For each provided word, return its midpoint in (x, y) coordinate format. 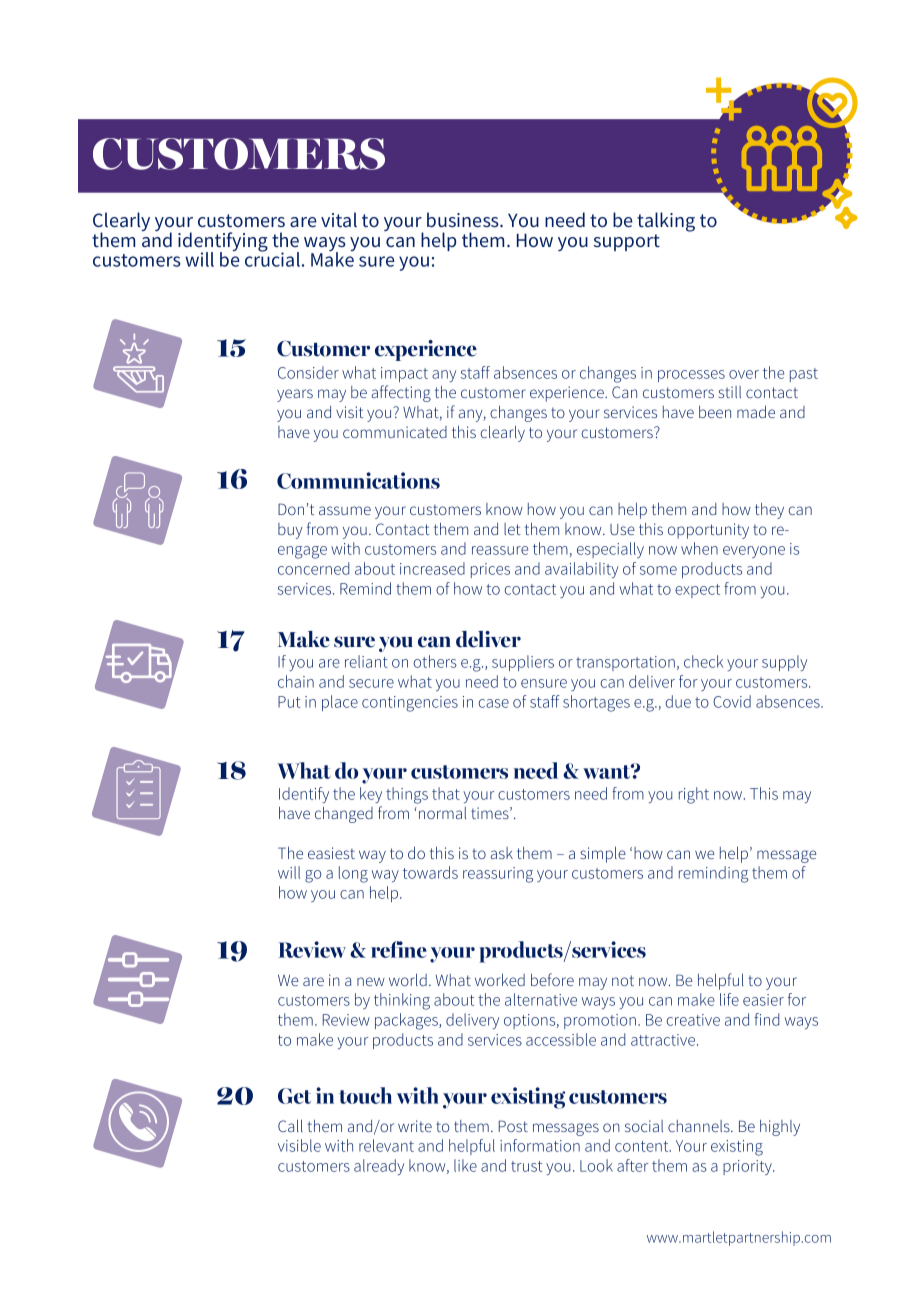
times (491, 813)
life (729, 999)
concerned (313, 568)
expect (697, 591)
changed (344, 815)
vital (339, 219)
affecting (401, 393)
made (756, 412)
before (552, 979)
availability (582, 570)
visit (349, 412)
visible (299, 1145)
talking (666, 222)
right (694, 795)
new (371, 981)
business (464, 219)
